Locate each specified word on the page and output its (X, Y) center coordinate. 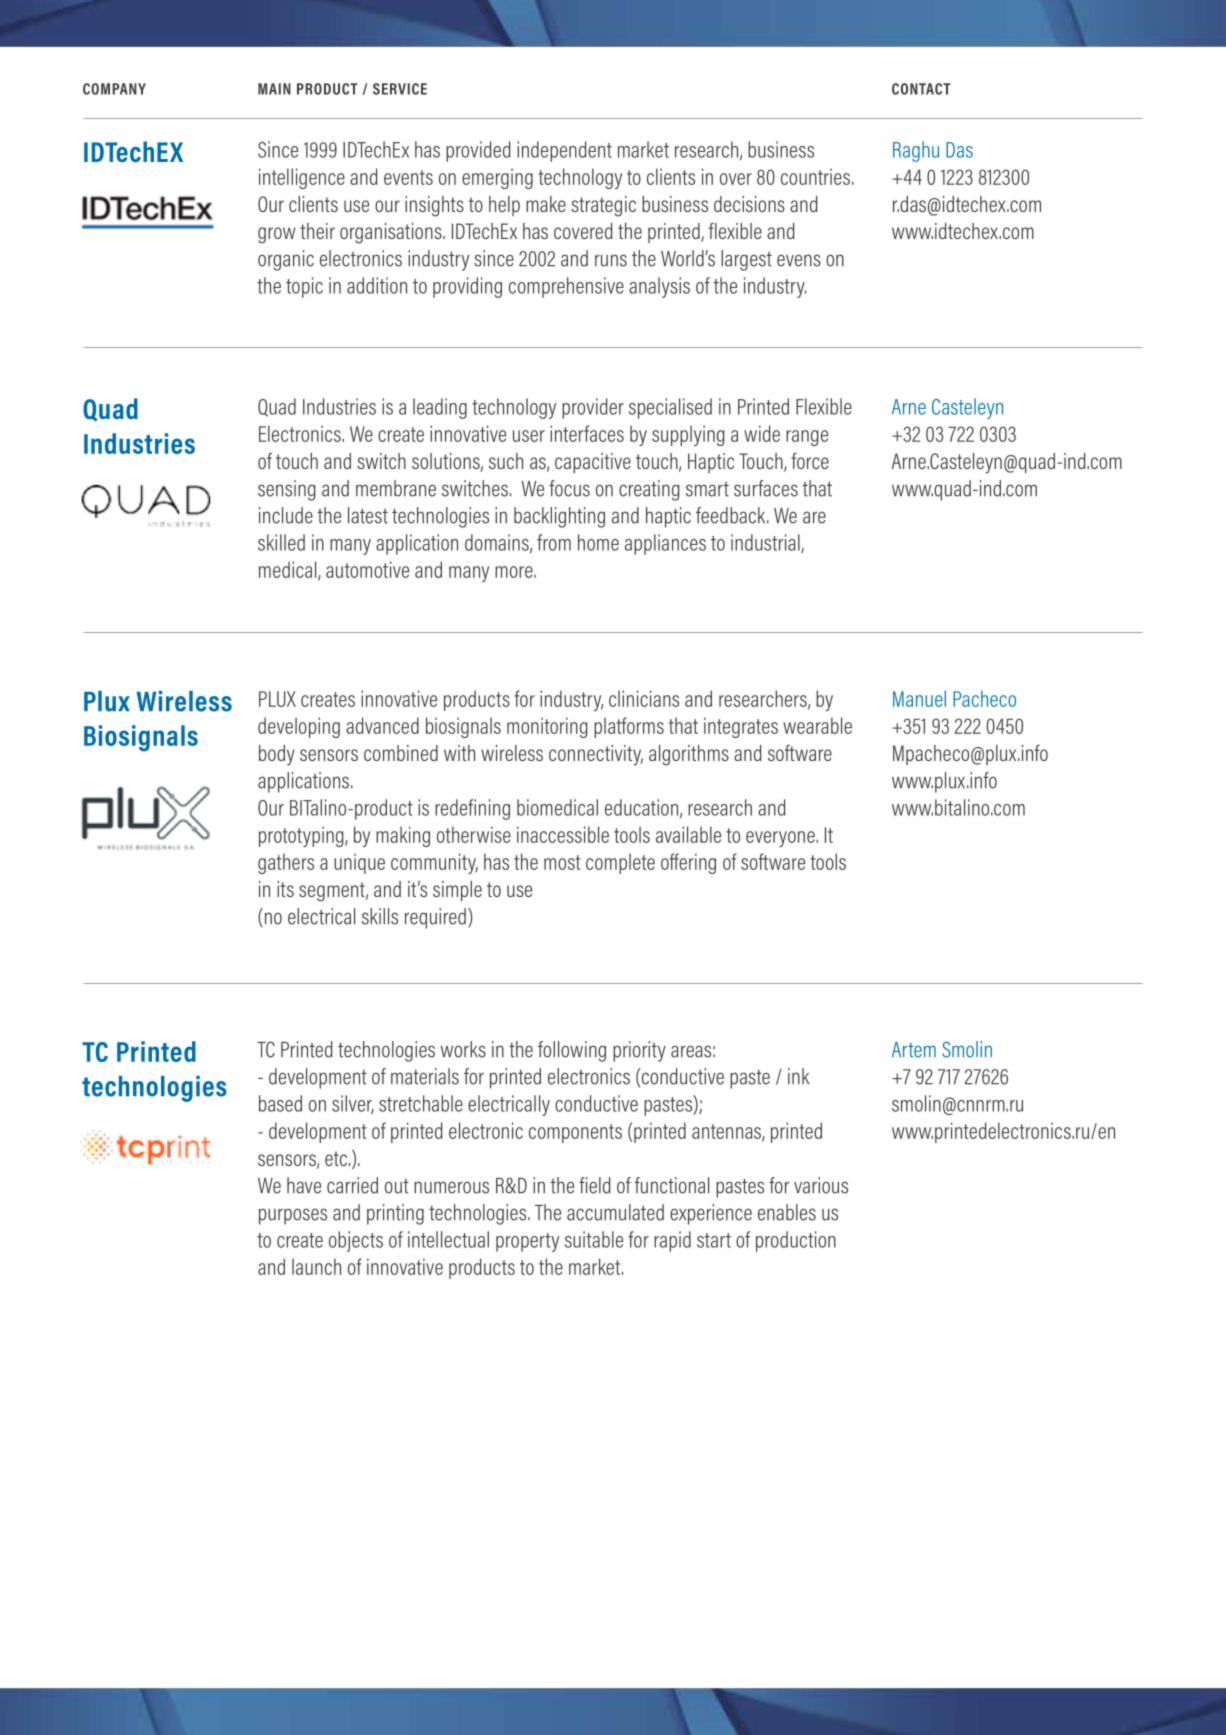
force (810, 461)
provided (478, 151)
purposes (293, 1216)
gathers (286, 863)
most (562, 862)
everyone (781, 839)
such (506, 461)
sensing (287, 490)
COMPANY (114, 89)
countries (815, 176)
